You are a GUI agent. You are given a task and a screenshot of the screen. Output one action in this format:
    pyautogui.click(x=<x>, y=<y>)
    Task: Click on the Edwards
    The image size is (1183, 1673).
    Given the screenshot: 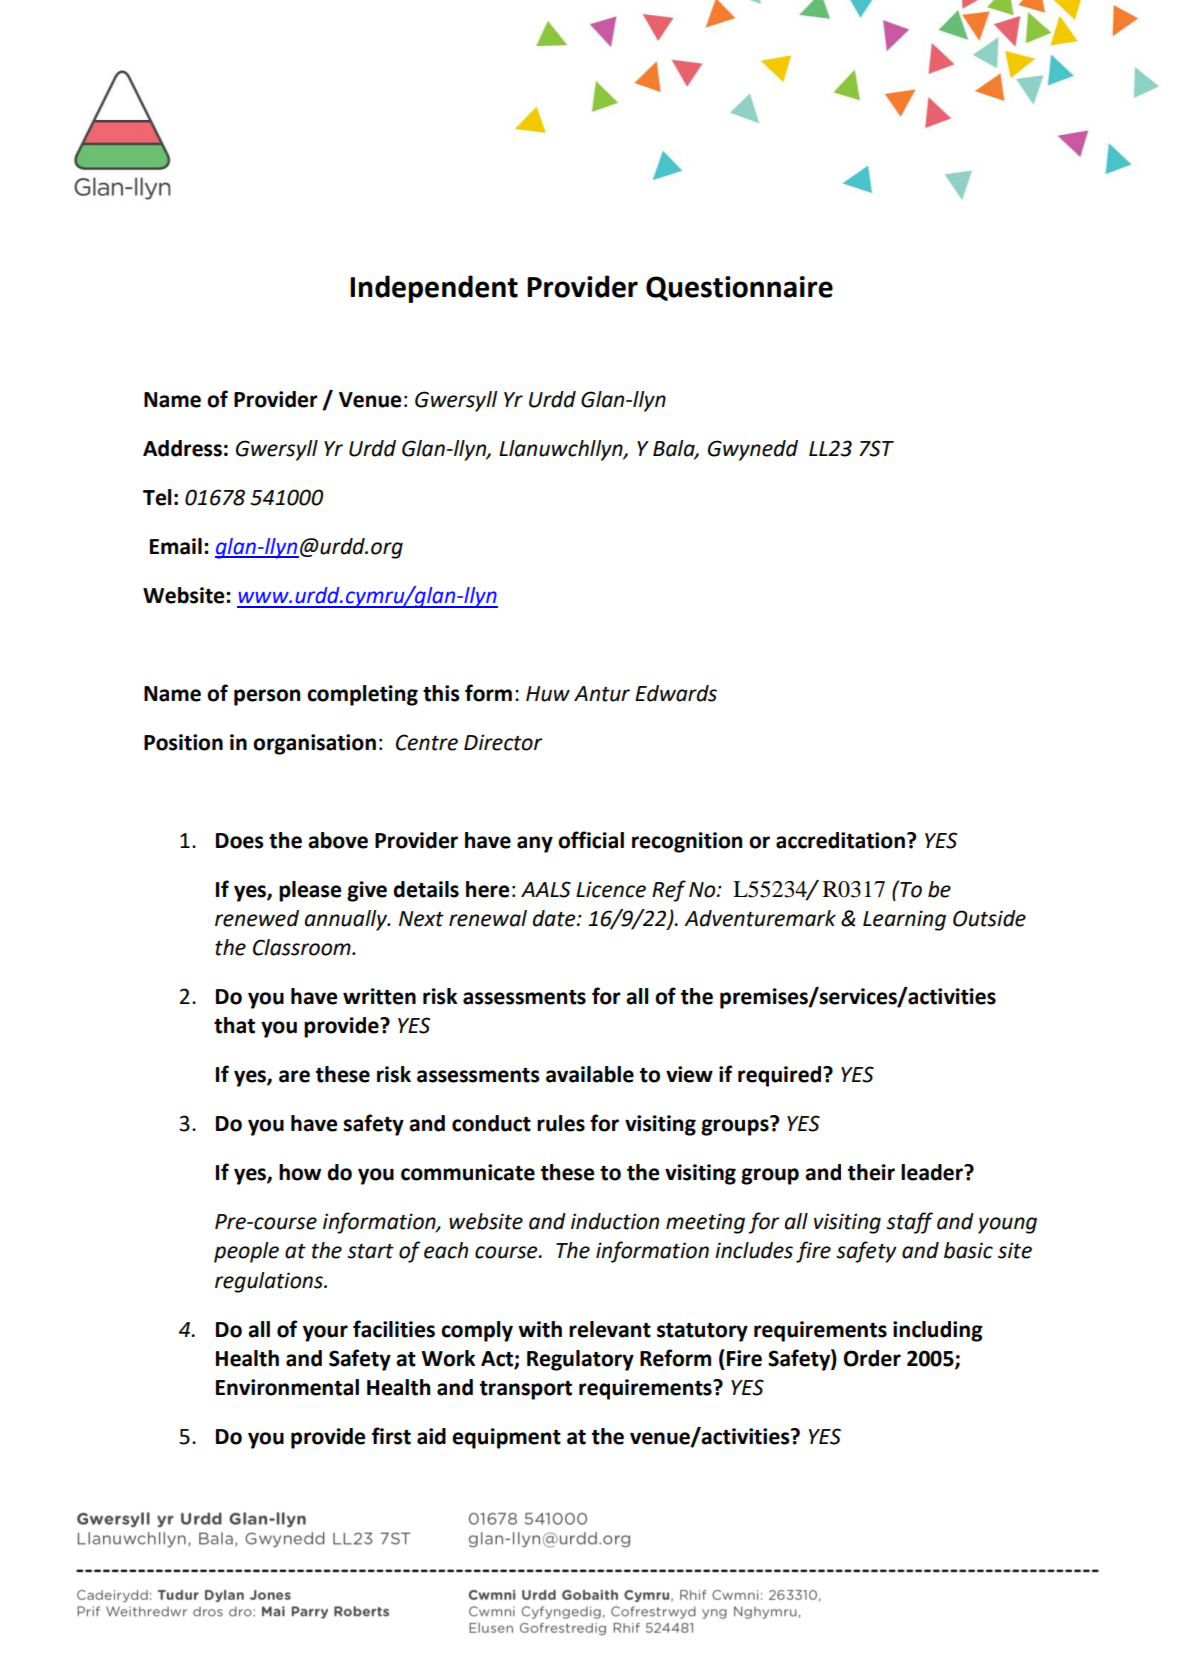 What is the action you would take?
    pyautogui.click(x=676, y=693)
